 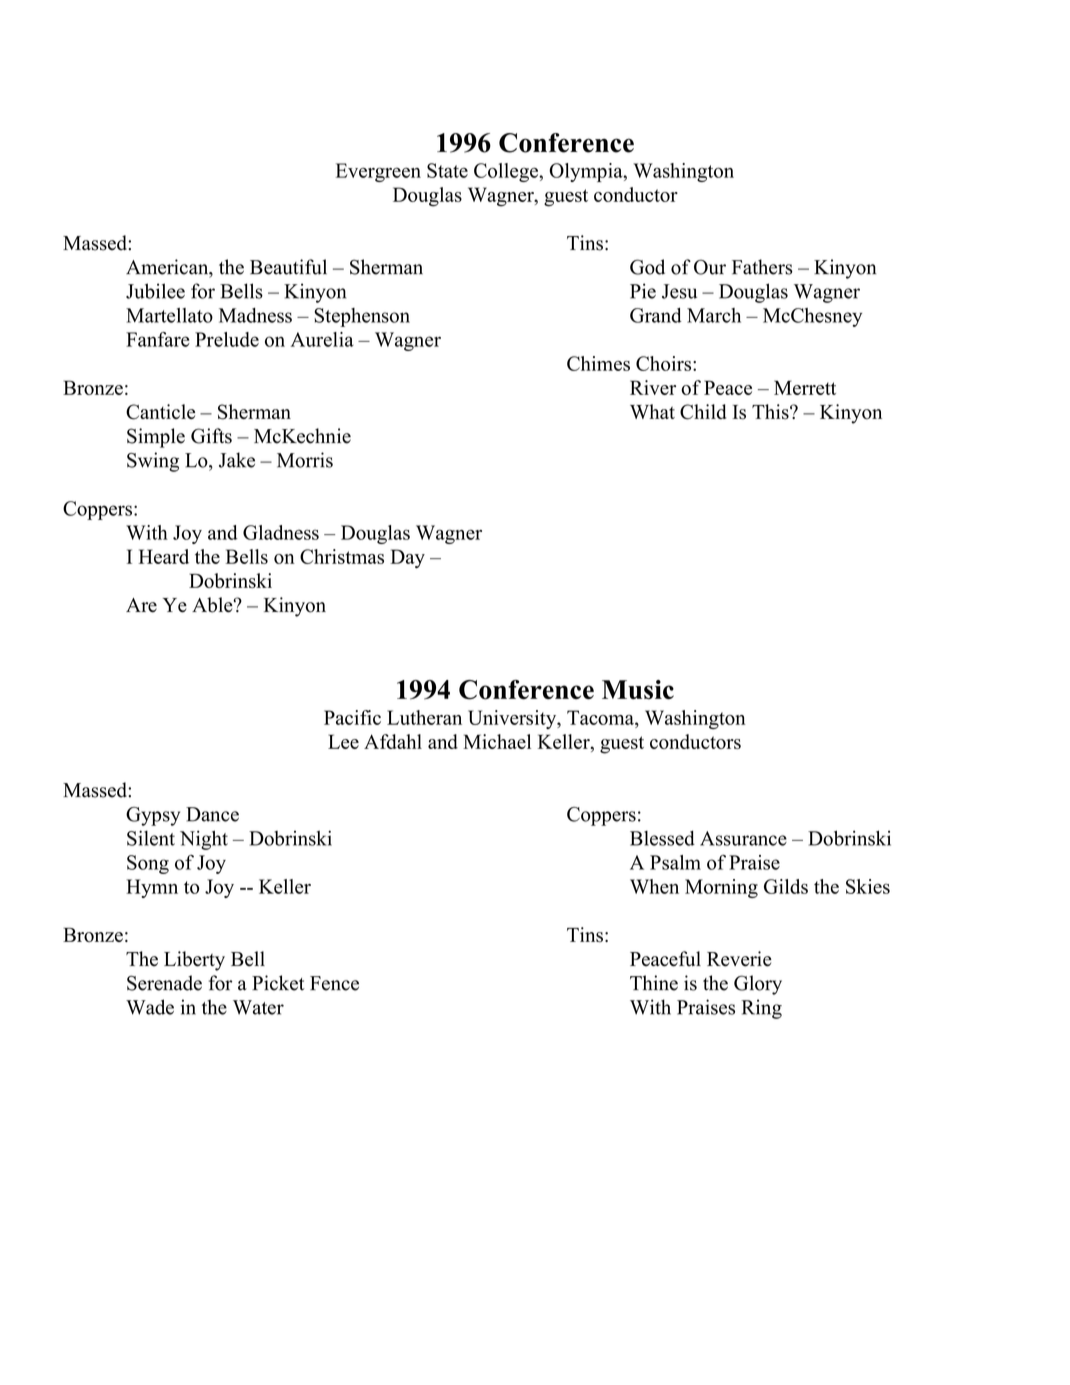 What do you see at coordinates (638, 690) in the page?
I see `Music` at bounding box center [638, 690].
